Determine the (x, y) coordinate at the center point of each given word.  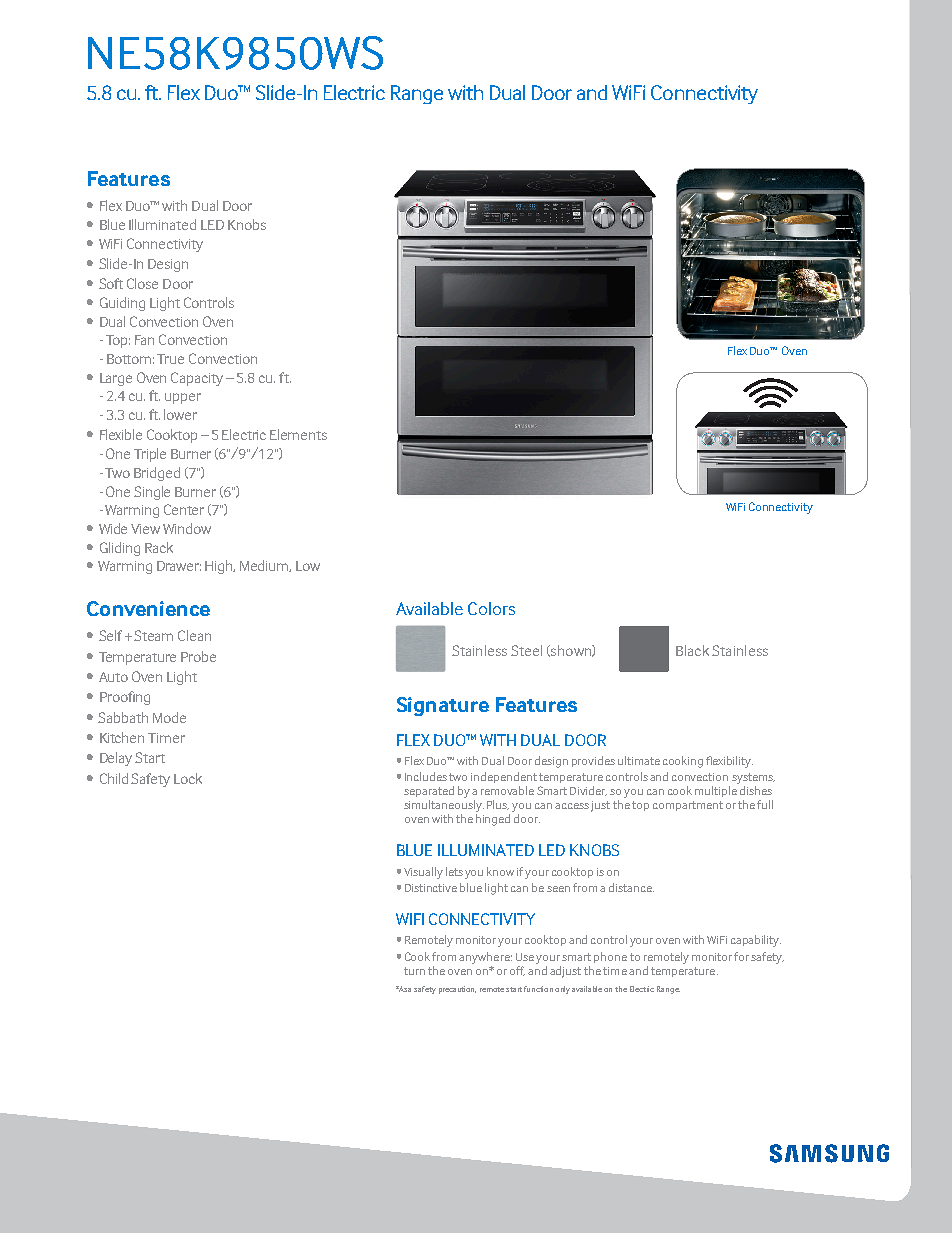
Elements (298, 434)
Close (142, 283)
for (741, 956)
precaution (457, 990)
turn (414, 971)
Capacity (197, 379)
